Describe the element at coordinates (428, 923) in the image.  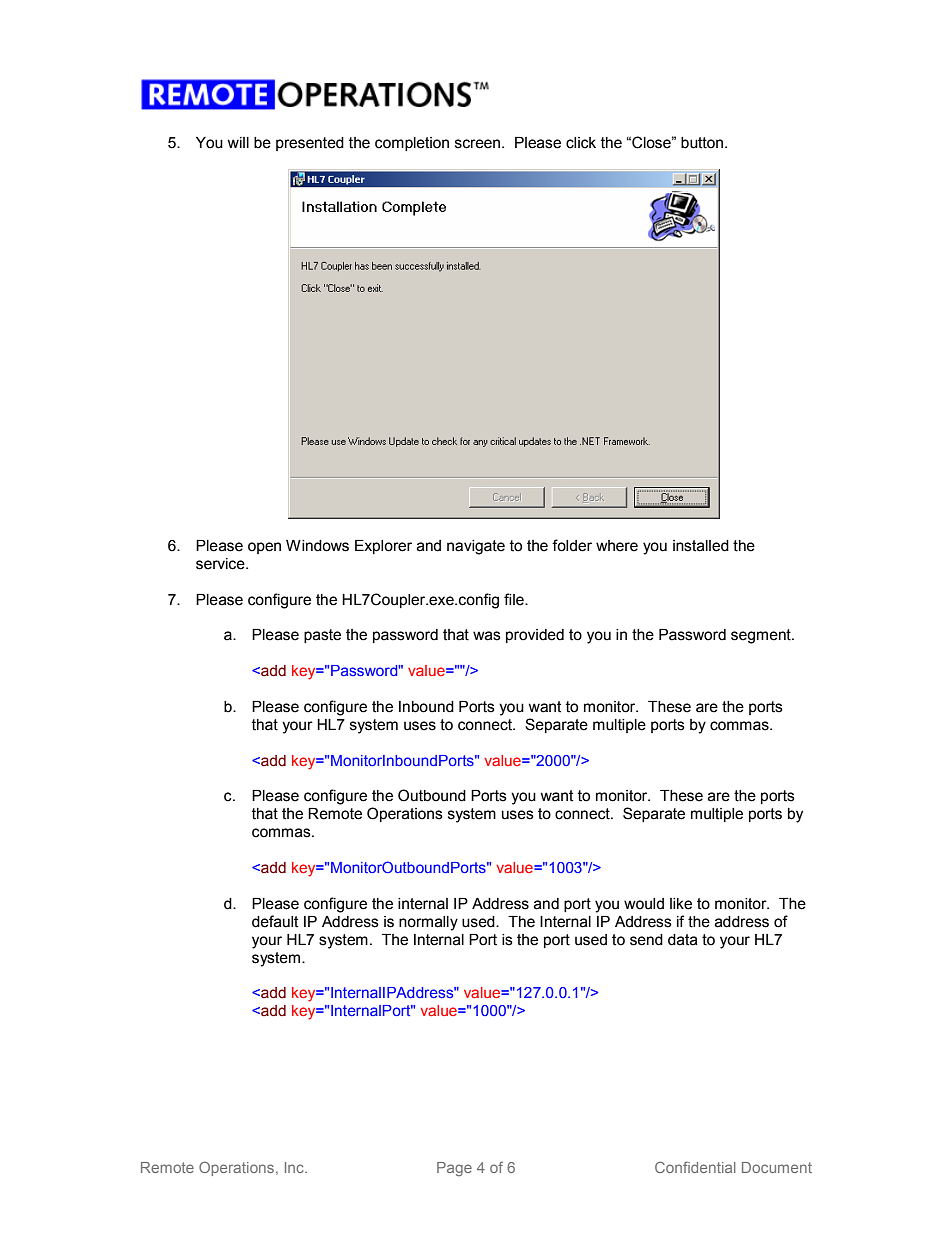
I see `normally` at that location.
